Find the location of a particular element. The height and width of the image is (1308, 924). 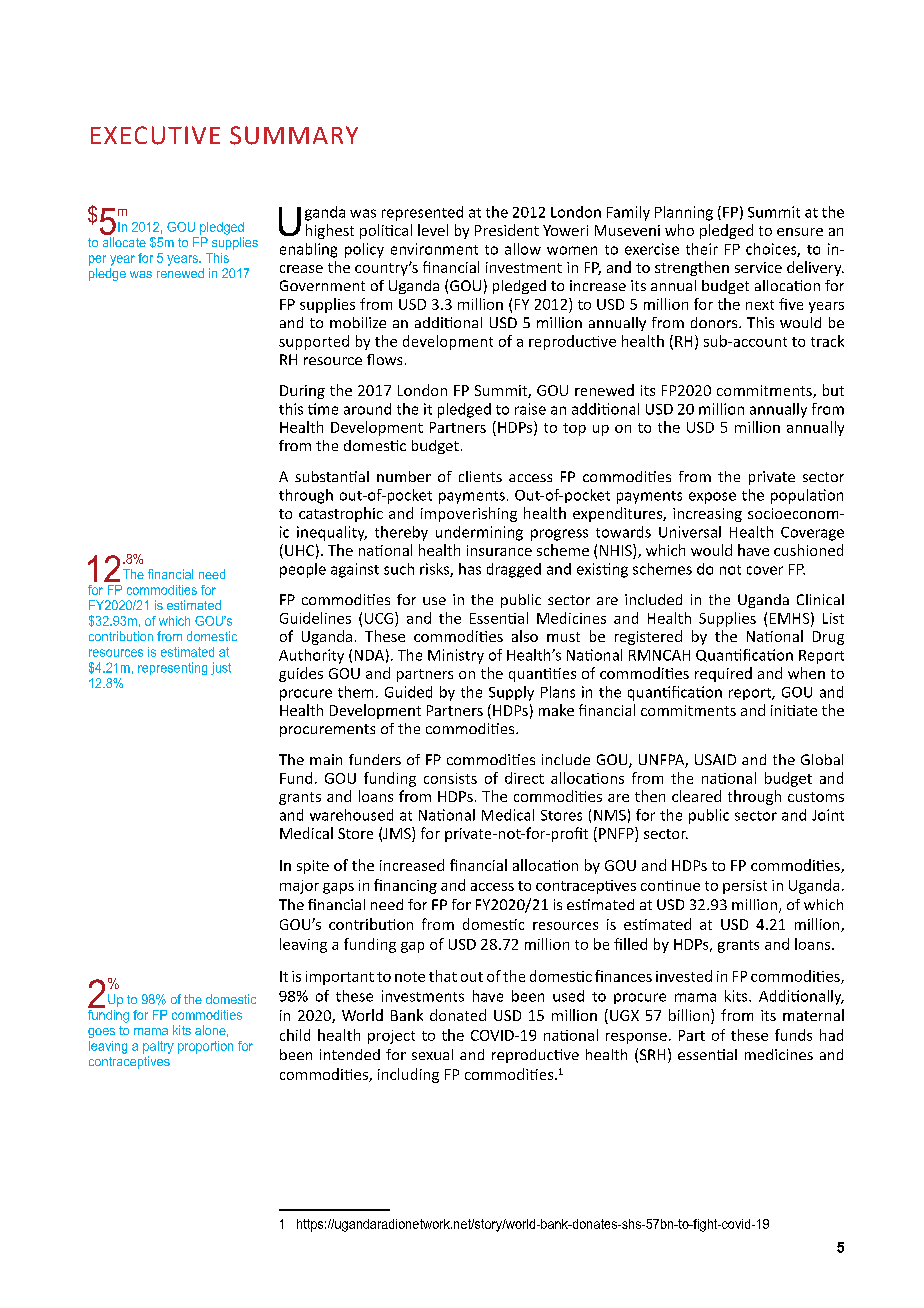

has is located at coordinates (470, 569).
